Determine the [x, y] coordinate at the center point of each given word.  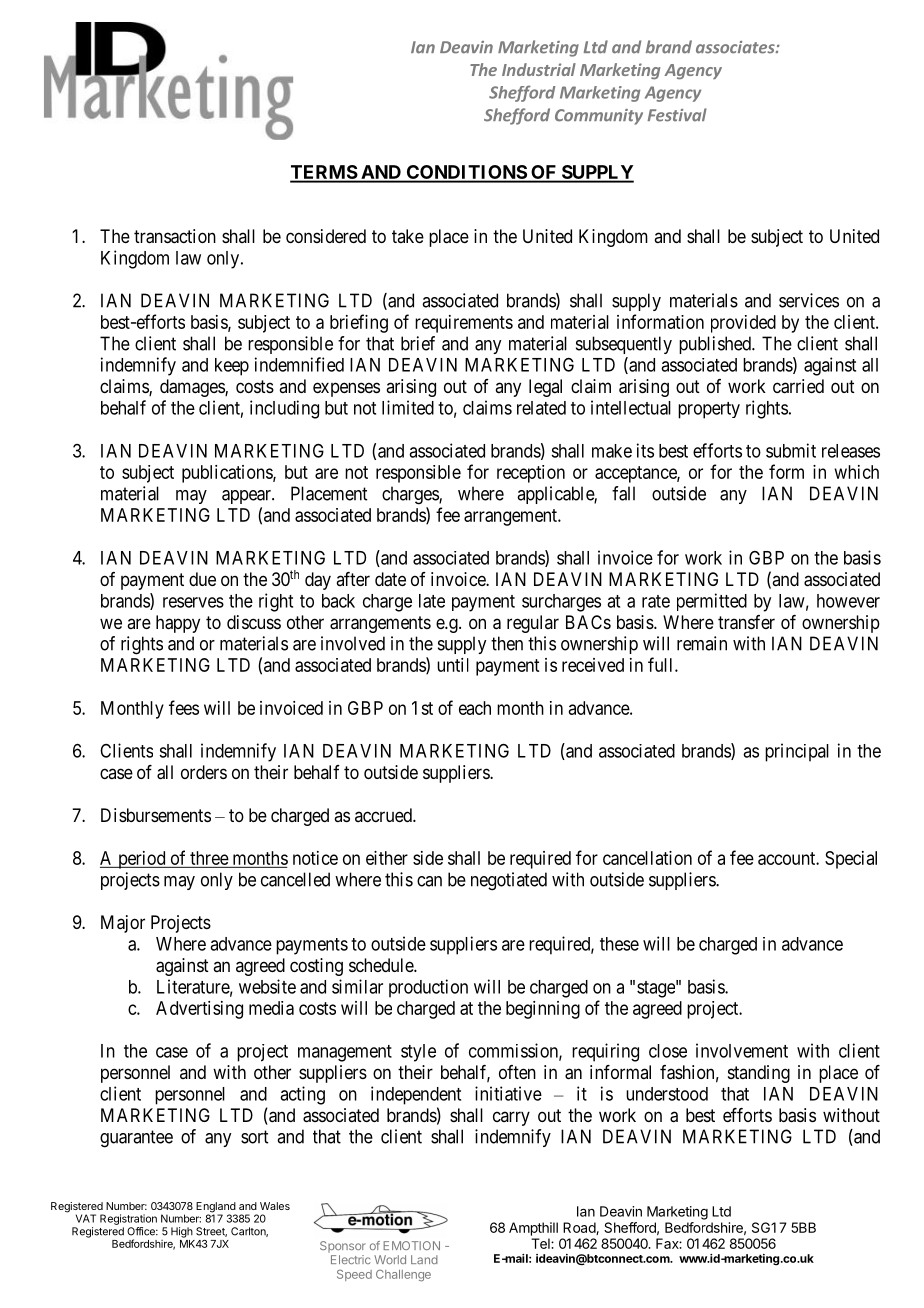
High [182, 1232]
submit [791, 450]
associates [736, 47]
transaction [175, 236]
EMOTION [411, 1245]
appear [247, 497]
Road [580, 1228]
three [209, 858]
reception [531, 474]
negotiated [509, 881]
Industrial [539, 69]
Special [851, 860]
